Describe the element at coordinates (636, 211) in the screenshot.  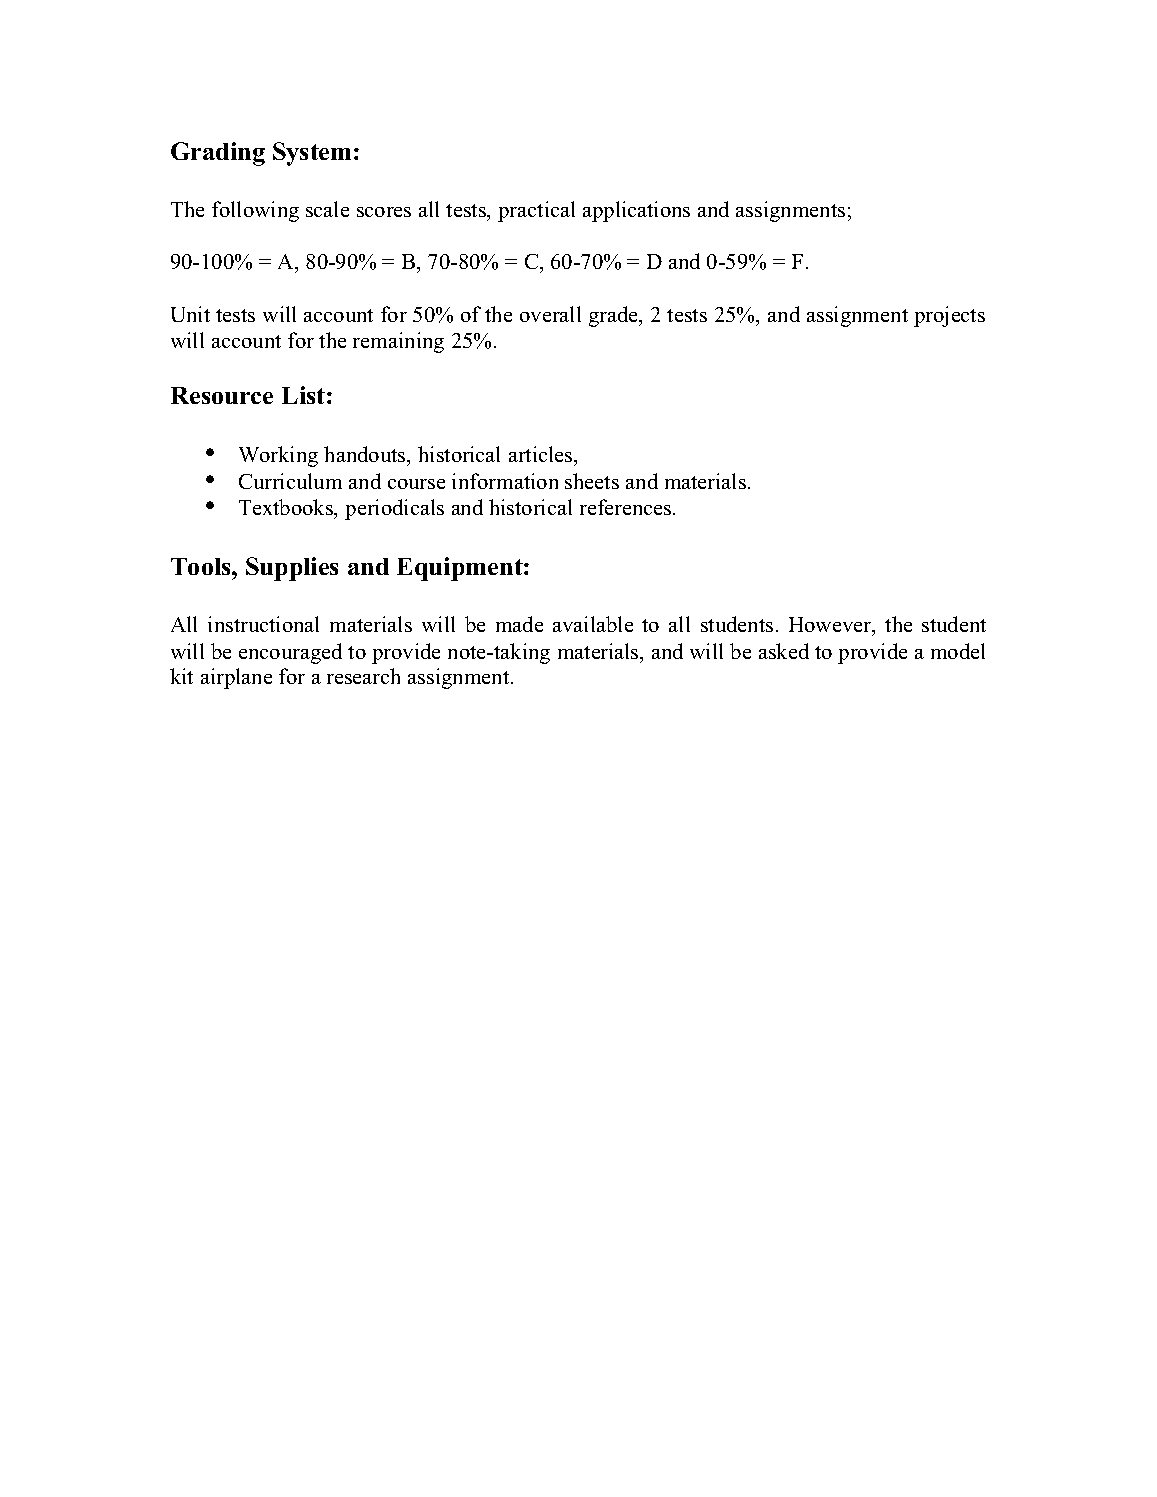
I see `applications` at that location.
